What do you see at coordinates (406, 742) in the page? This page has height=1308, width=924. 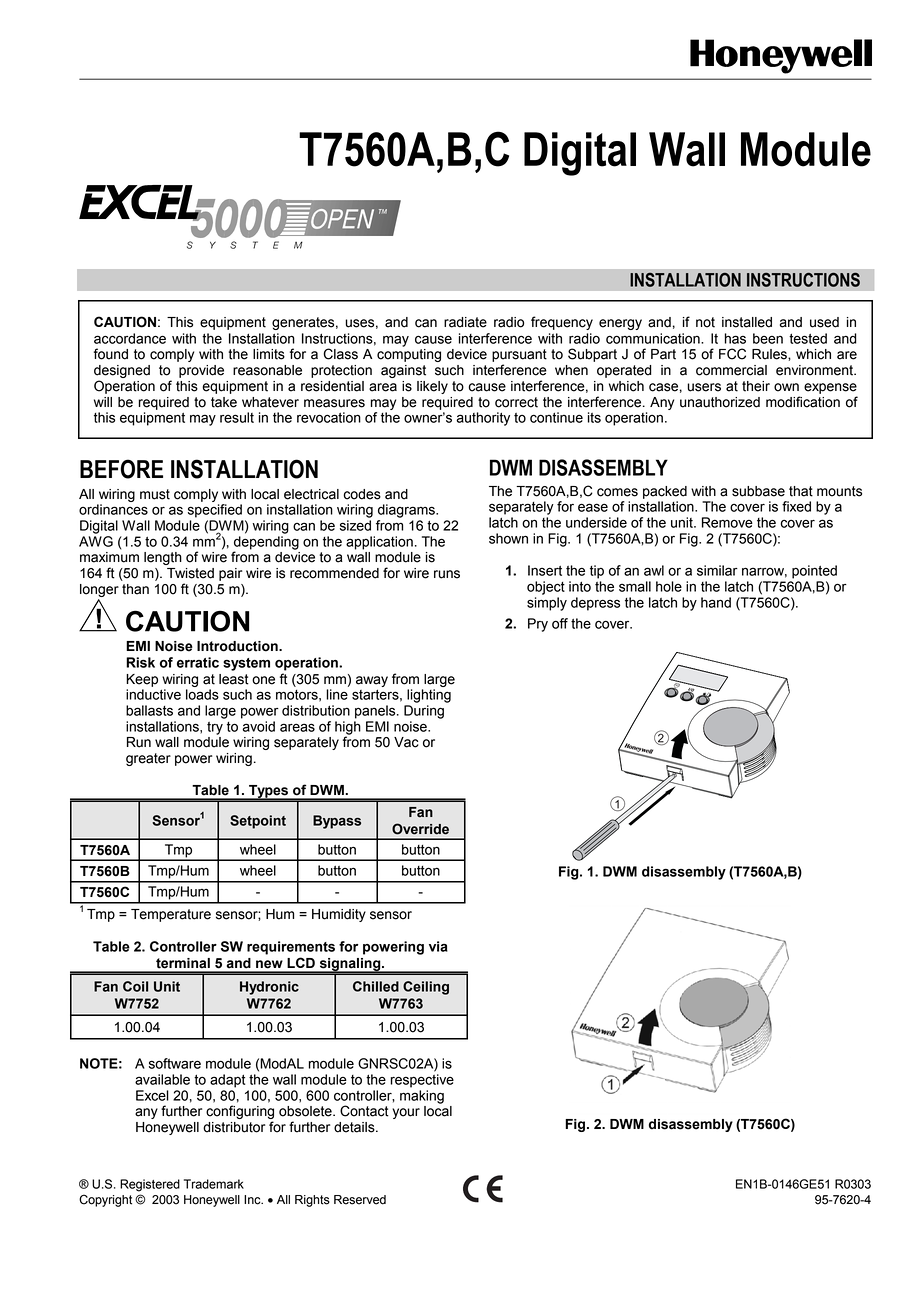 I see `Vac` at bounding box center [406, 742].
